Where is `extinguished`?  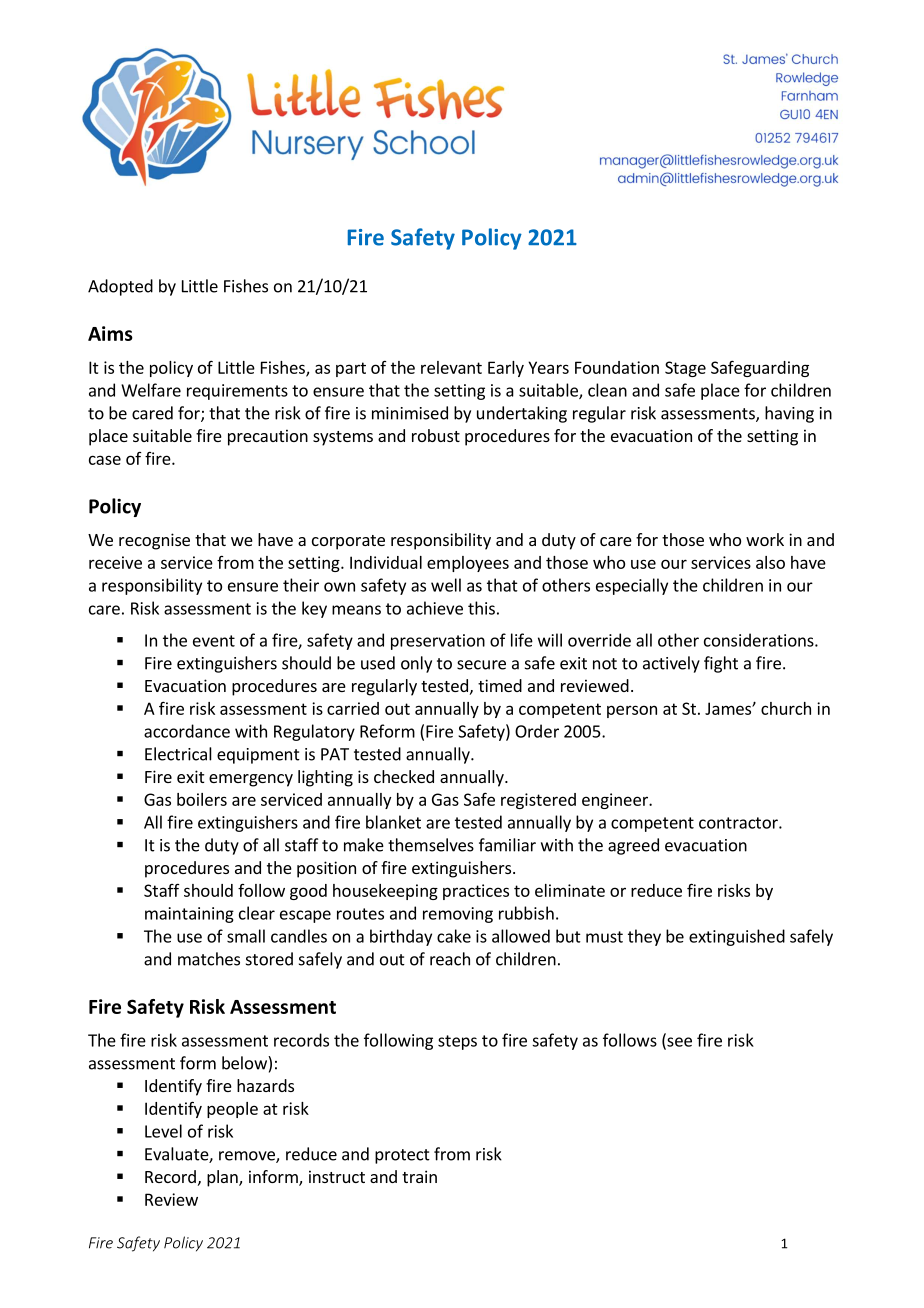
extinguished is located at coordinates (737, 937).
